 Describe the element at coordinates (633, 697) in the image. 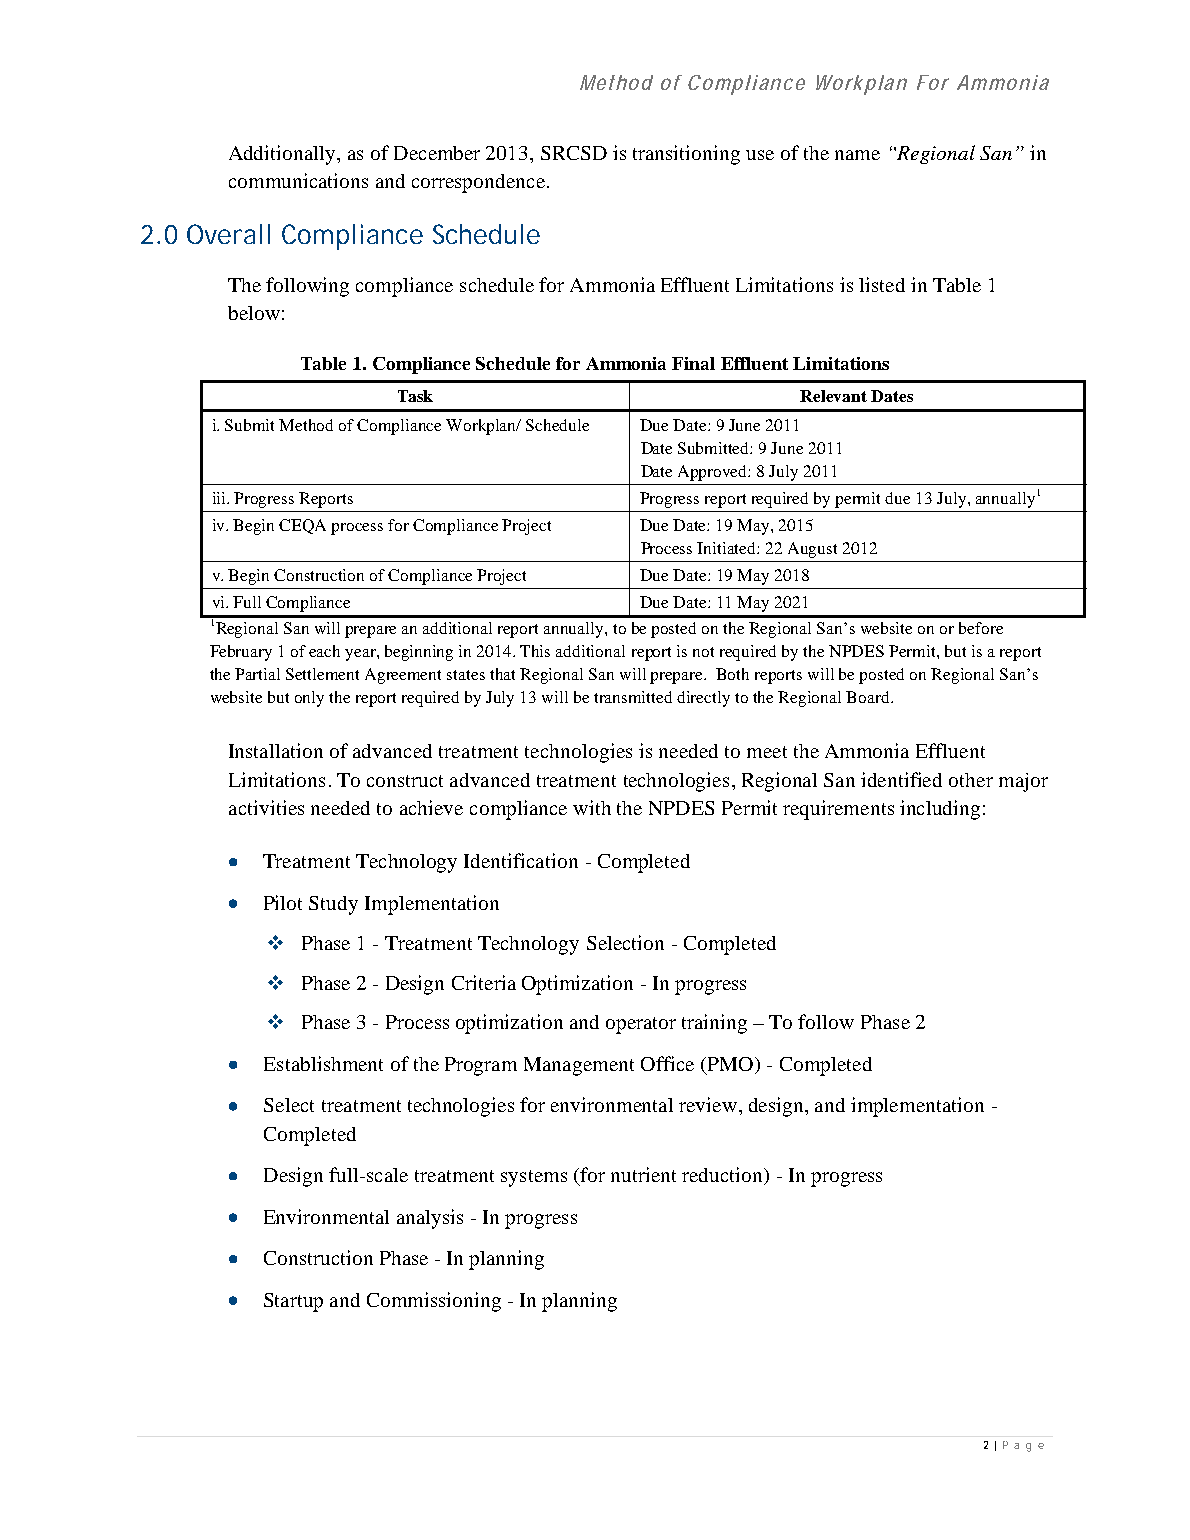

I see `transmitted` at that location.
